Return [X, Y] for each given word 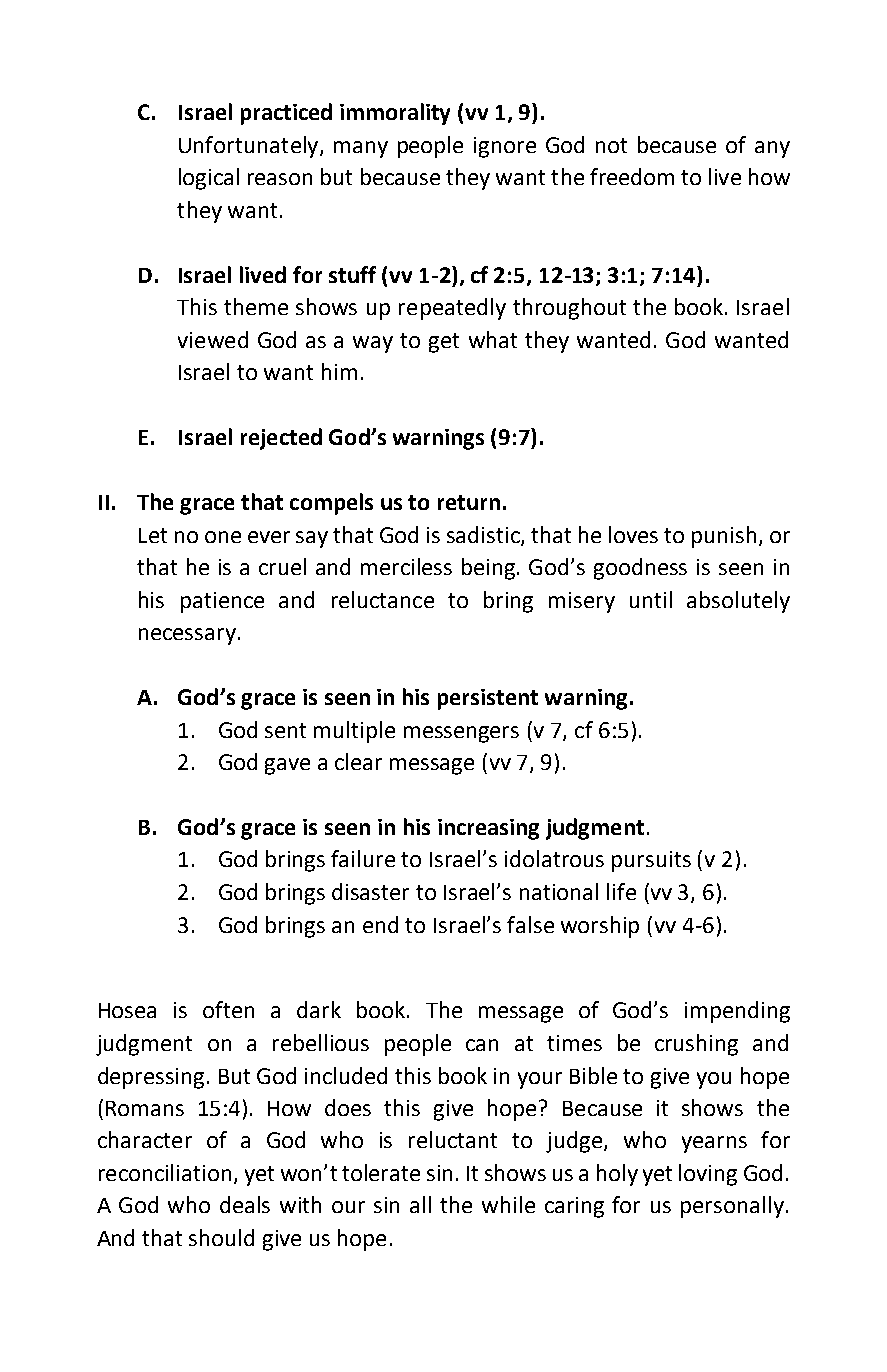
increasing [488, 829]
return [469, 502]
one [223, 537]
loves [633, 534]
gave [287, 766]
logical [209, 179]
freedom [632, 176]
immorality [395, 114]
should [221, 1237]
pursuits [651, 861]
